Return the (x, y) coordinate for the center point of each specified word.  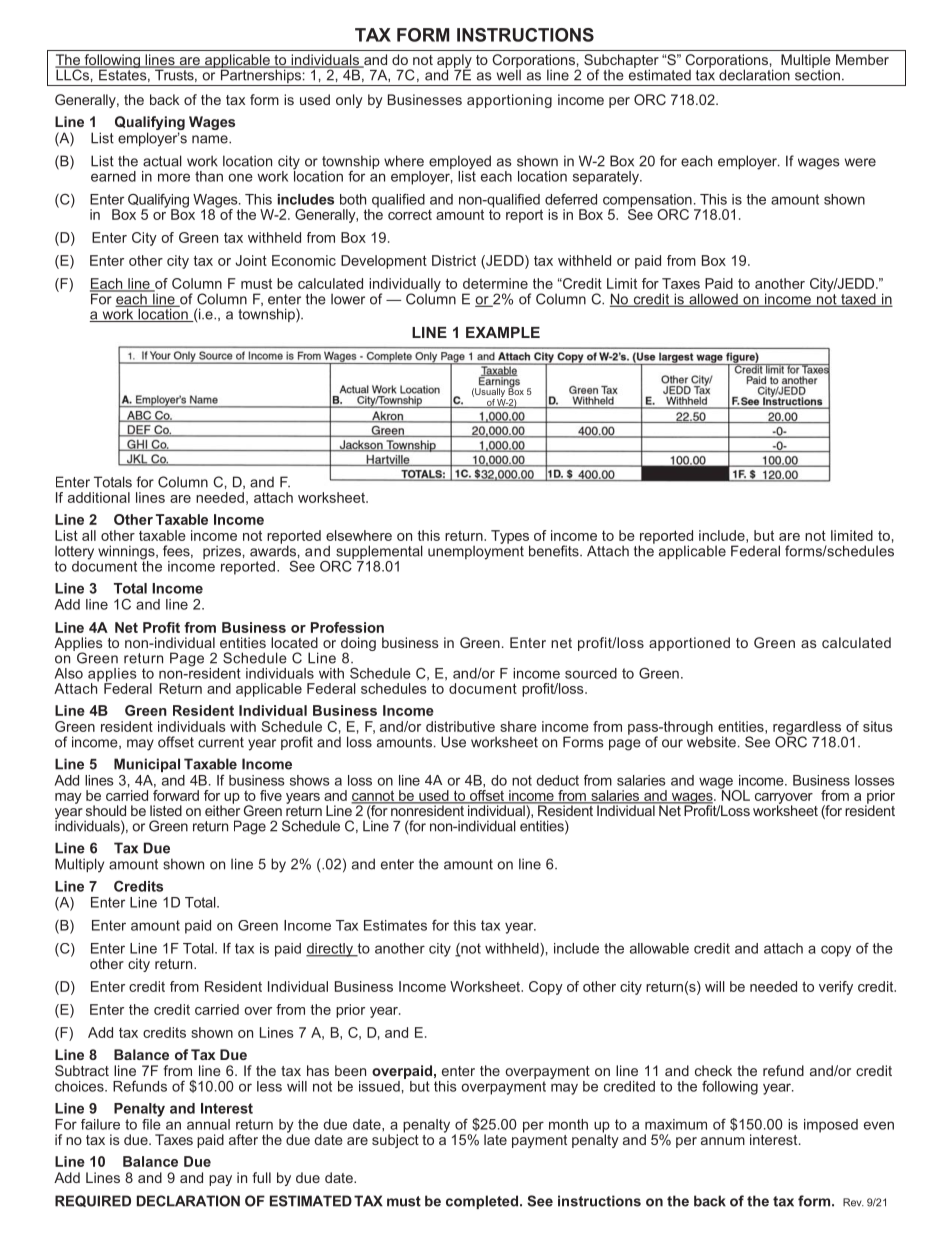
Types (510, 538)
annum (723, 1141)
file (151, 1123)
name (211, 139)
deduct (557, 780)
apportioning (509, 101)
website (711, 741)
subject (395, 1140)
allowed (713, 300)
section (817, 74)
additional (99, 497)
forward (176, 794)
